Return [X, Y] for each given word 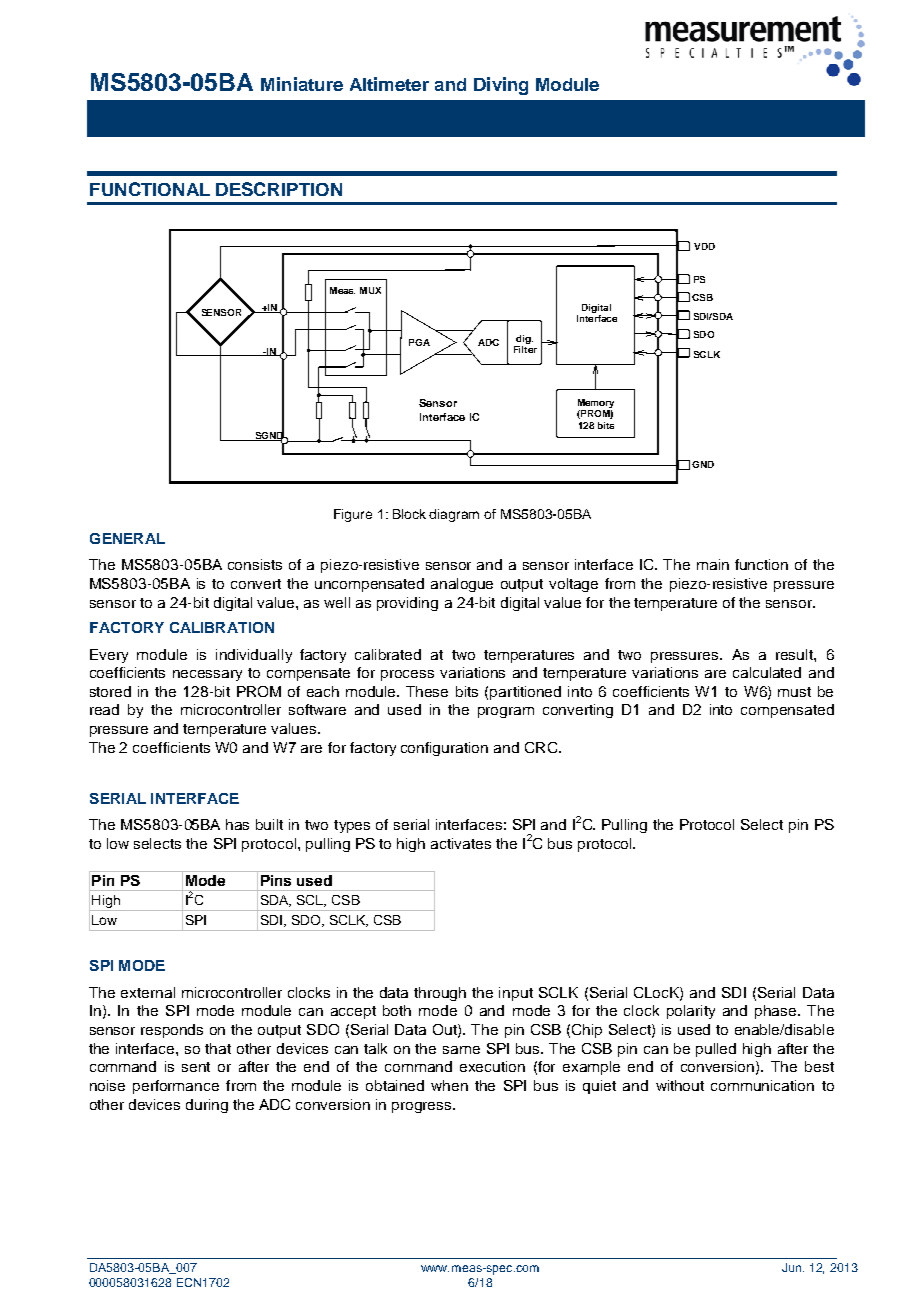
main [713, 564]
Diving [501, 86]
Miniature [302, 84]
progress [423, 1107]
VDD [704, 246]
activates [461, 843]
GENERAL [127, 538]
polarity [691, 1012]
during [207, 1106]
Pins [276, 880]
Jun [793, 1267]
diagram [454, 515]
